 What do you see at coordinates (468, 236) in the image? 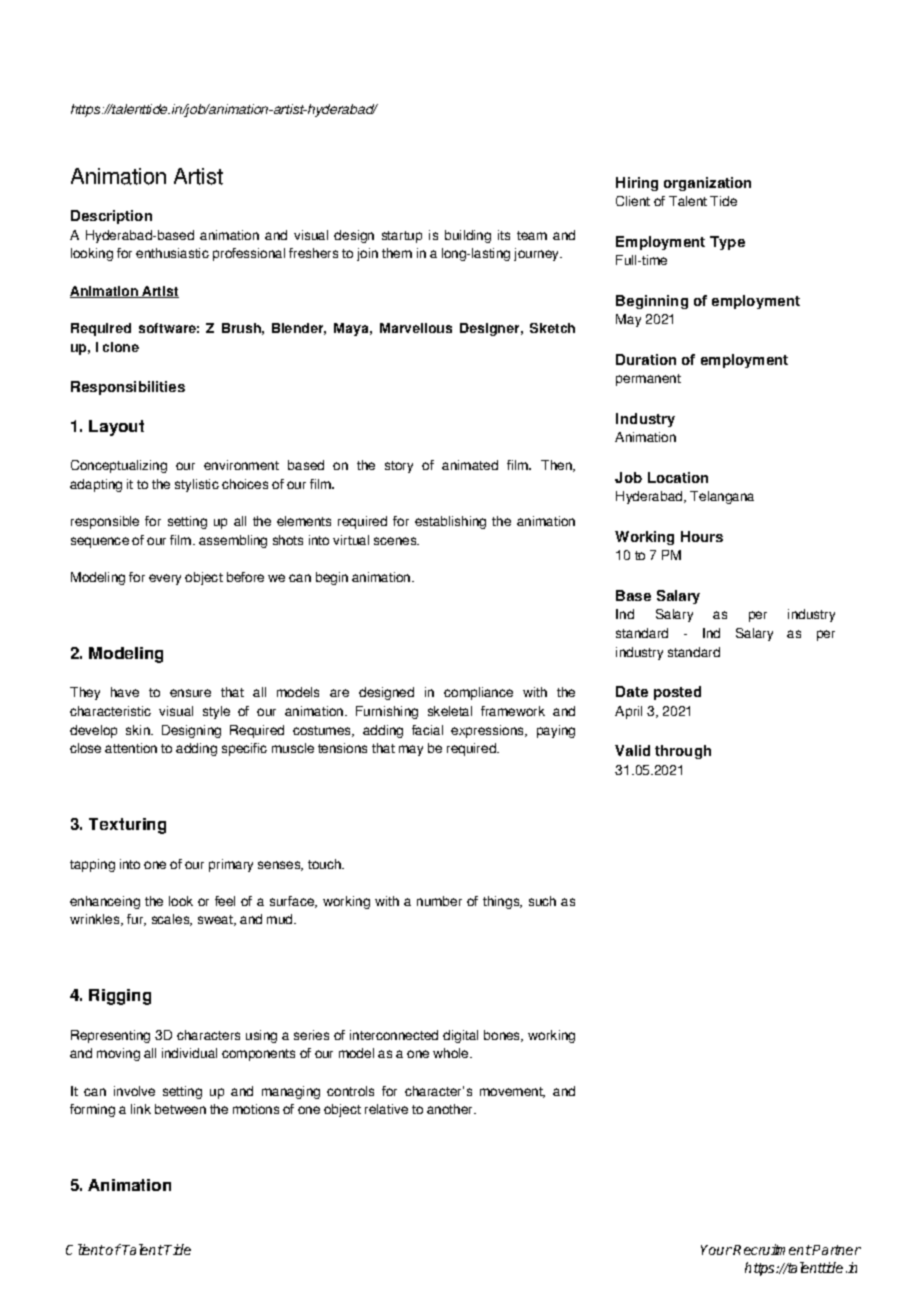
I see `building` at bounding box center [468, 236].
